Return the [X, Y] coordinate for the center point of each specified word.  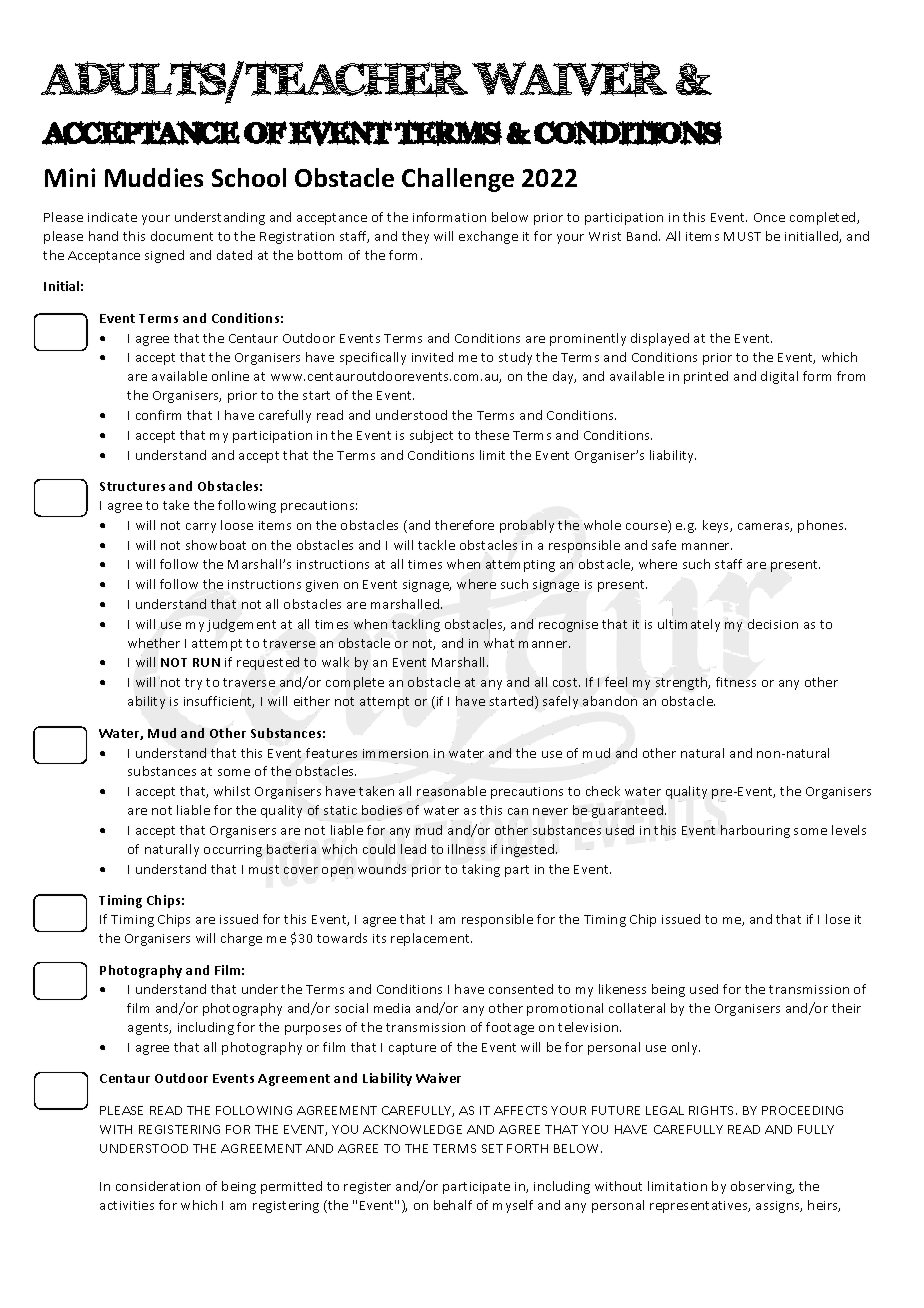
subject [431, 436]
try [193, 684]
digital [779, 377]
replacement [431, 939]
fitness [736, 682]
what [499, 641]
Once [769, 217]
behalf [453, 1205]
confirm [158, 415]
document [182, 236]
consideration [158, 1186]
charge [241, 939]
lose [838, 919]
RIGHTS [713, 1110]
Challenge [458, 180]
